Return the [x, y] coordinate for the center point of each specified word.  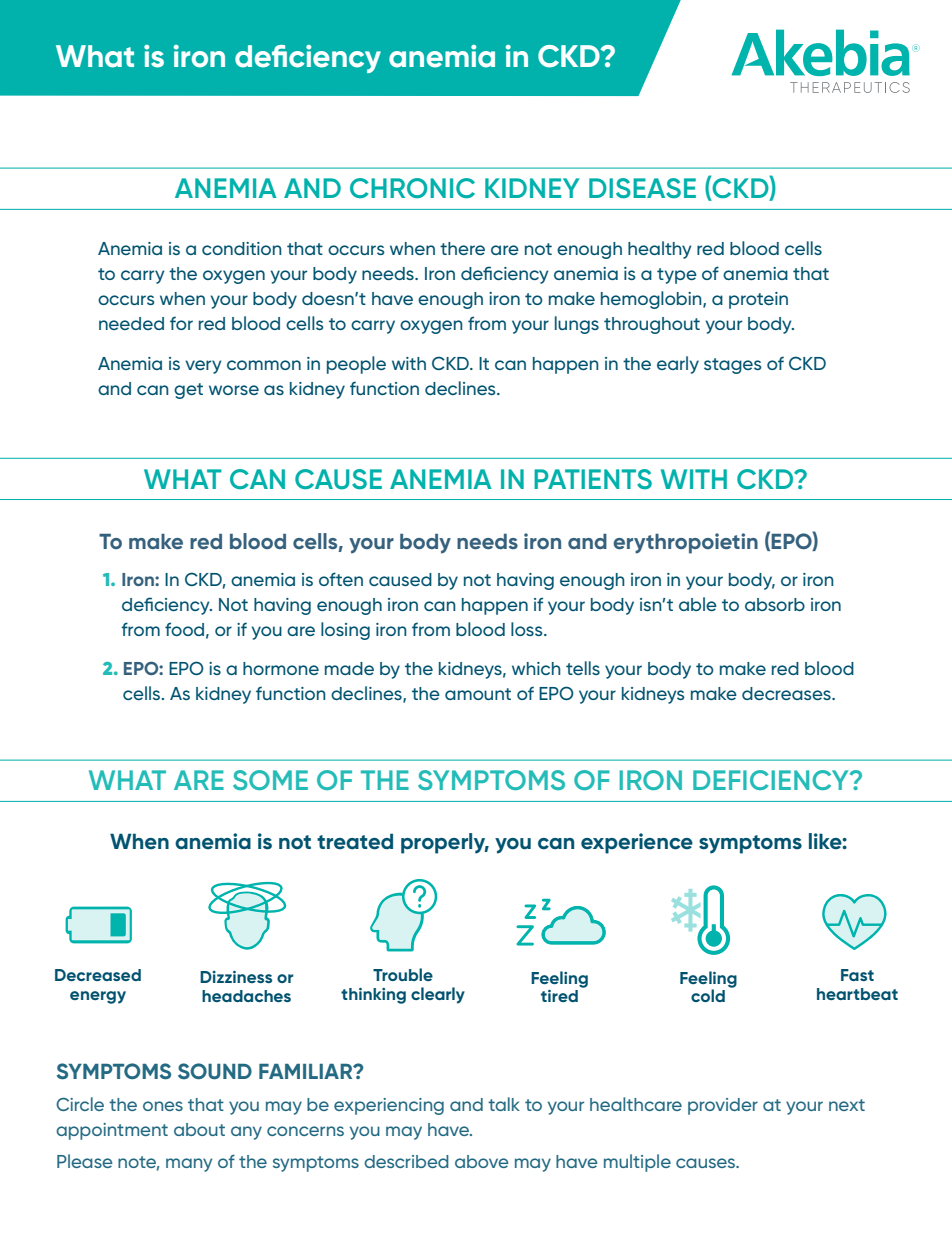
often [341, 579]
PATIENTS [593, 479]
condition [242, 248]
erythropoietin [685, 543]
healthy [660, 250]
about [199, 1129]
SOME [270, 780]
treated [355, 841]
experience [637, 843]
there [462, 248]
